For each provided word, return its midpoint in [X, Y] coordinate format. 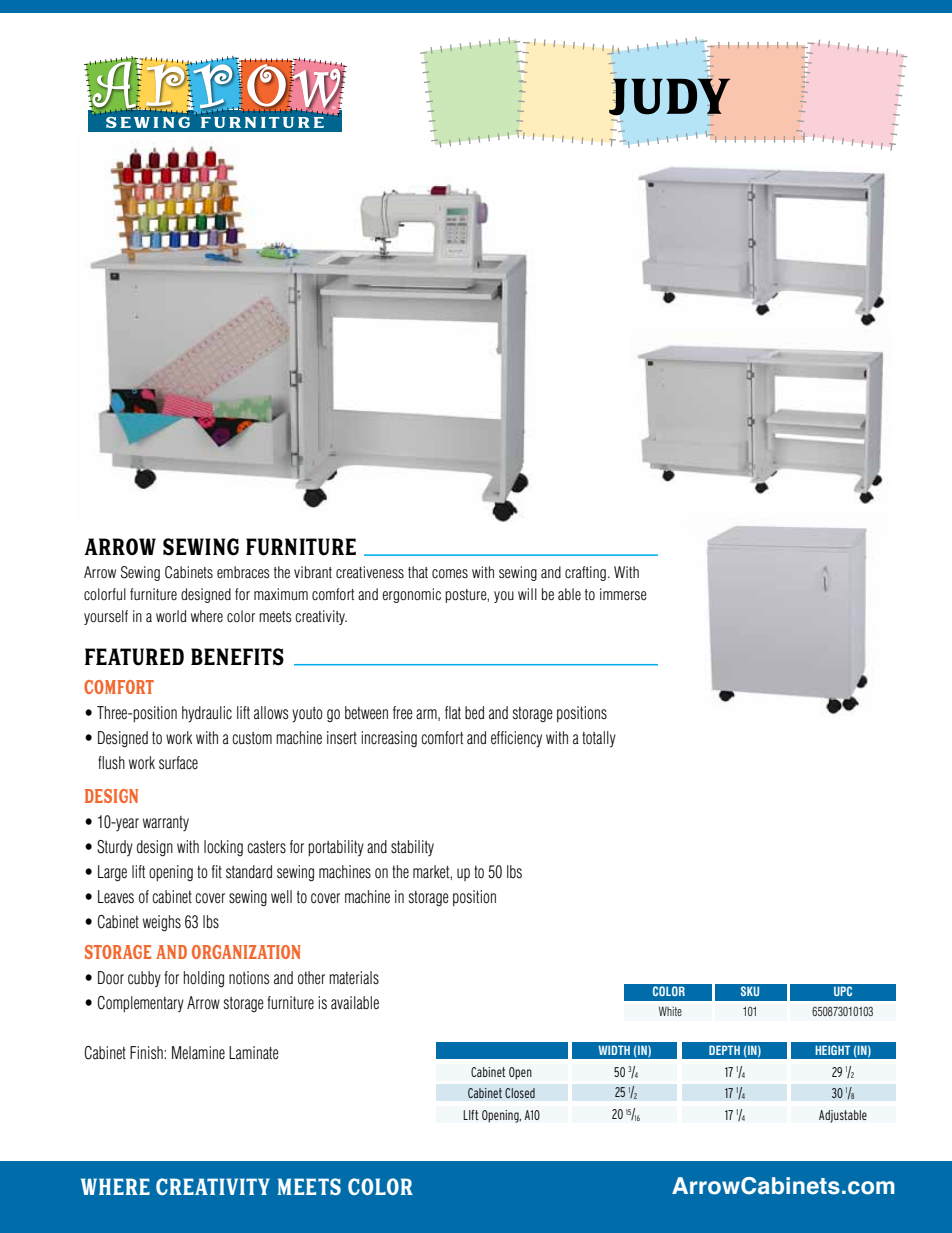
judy [669, 97]
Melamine [198, 1053]
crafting [585, 573]
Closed [520, 1093]
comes [450, 573]
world [171, 616]
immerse [623, 594]
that [418, 572]
